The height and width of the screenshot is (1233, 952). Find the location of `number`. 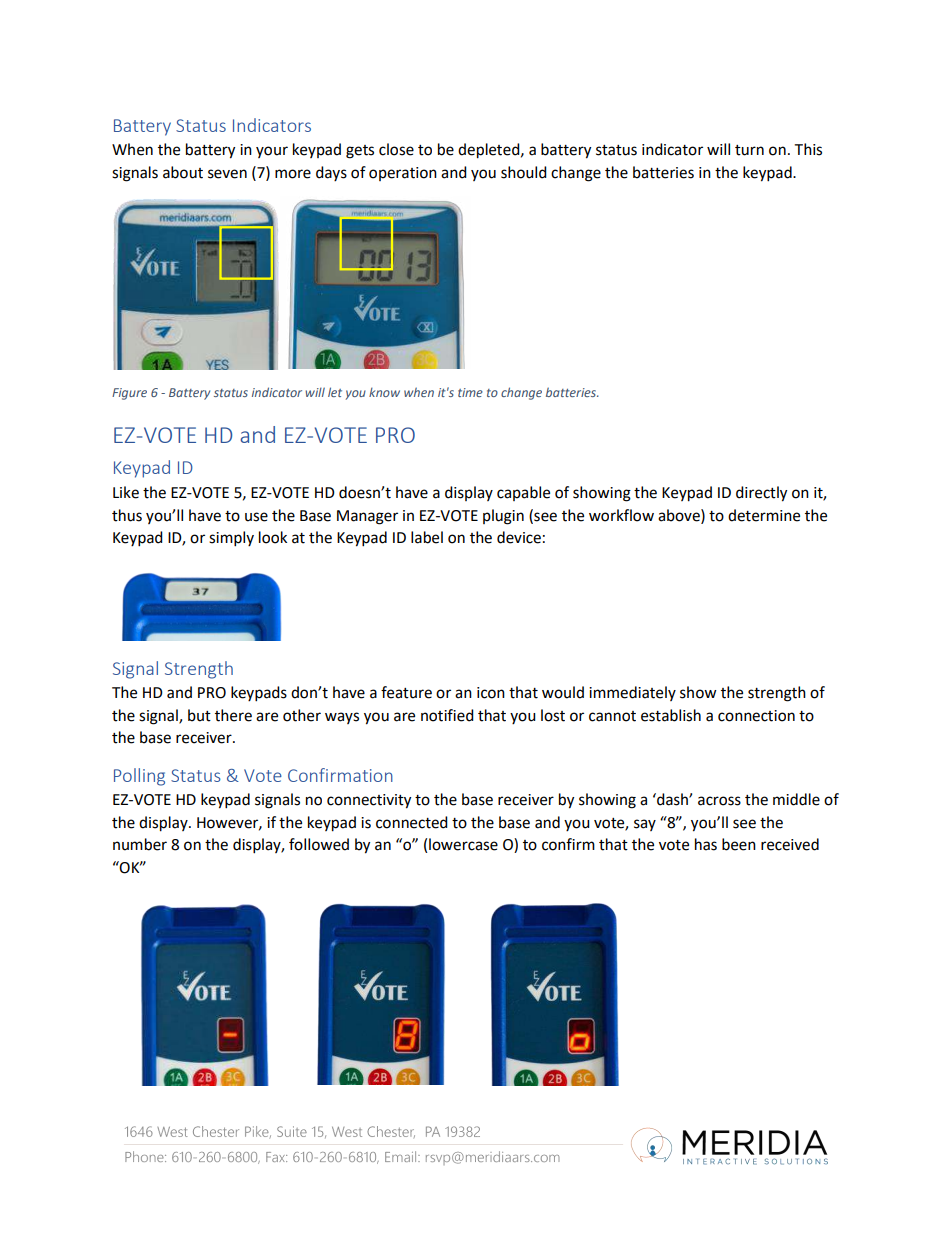

number is located at coordinates (140, 844).
